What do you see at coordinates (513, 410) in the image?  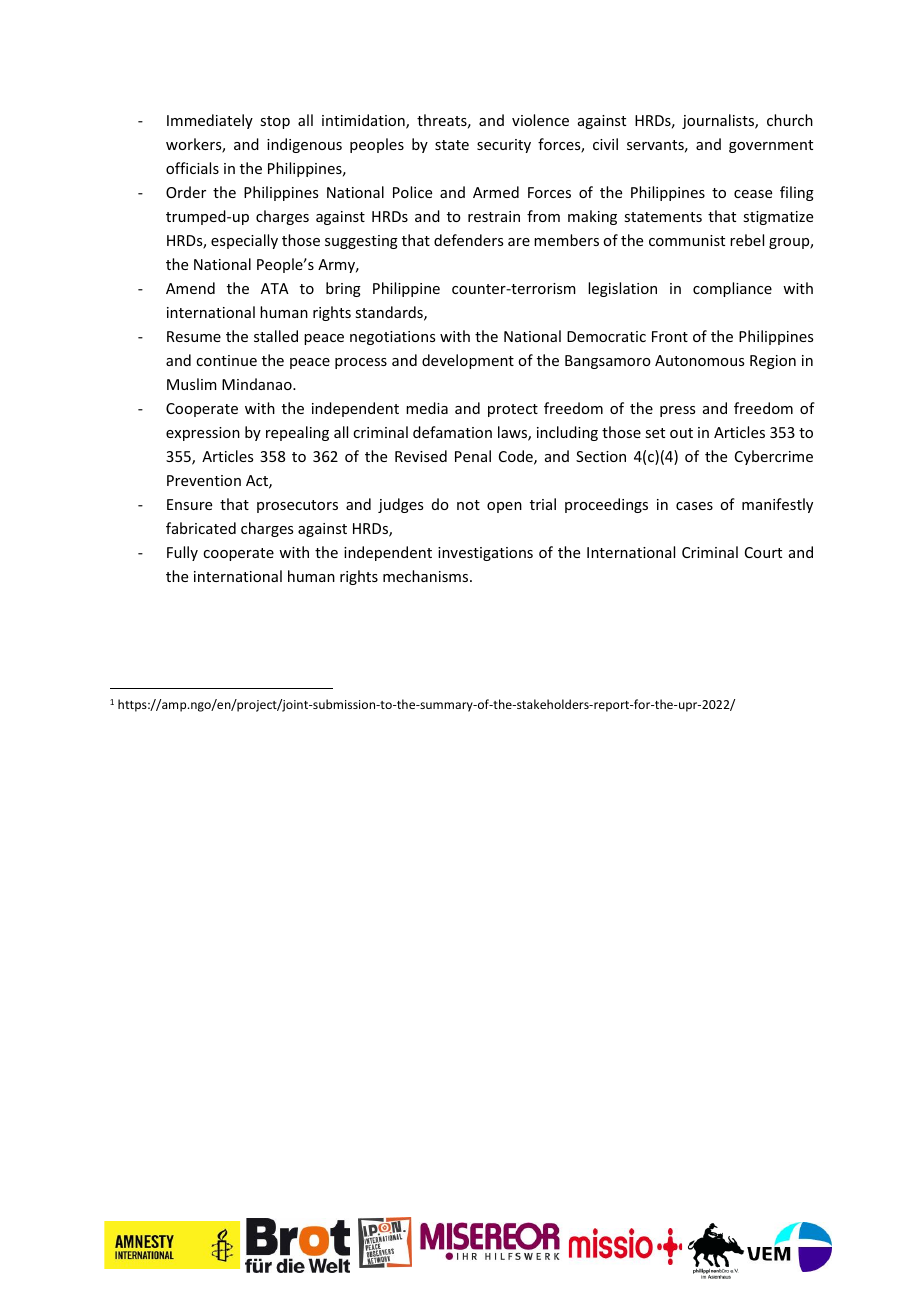 I see `protect` at bounding box center [513, 410].
